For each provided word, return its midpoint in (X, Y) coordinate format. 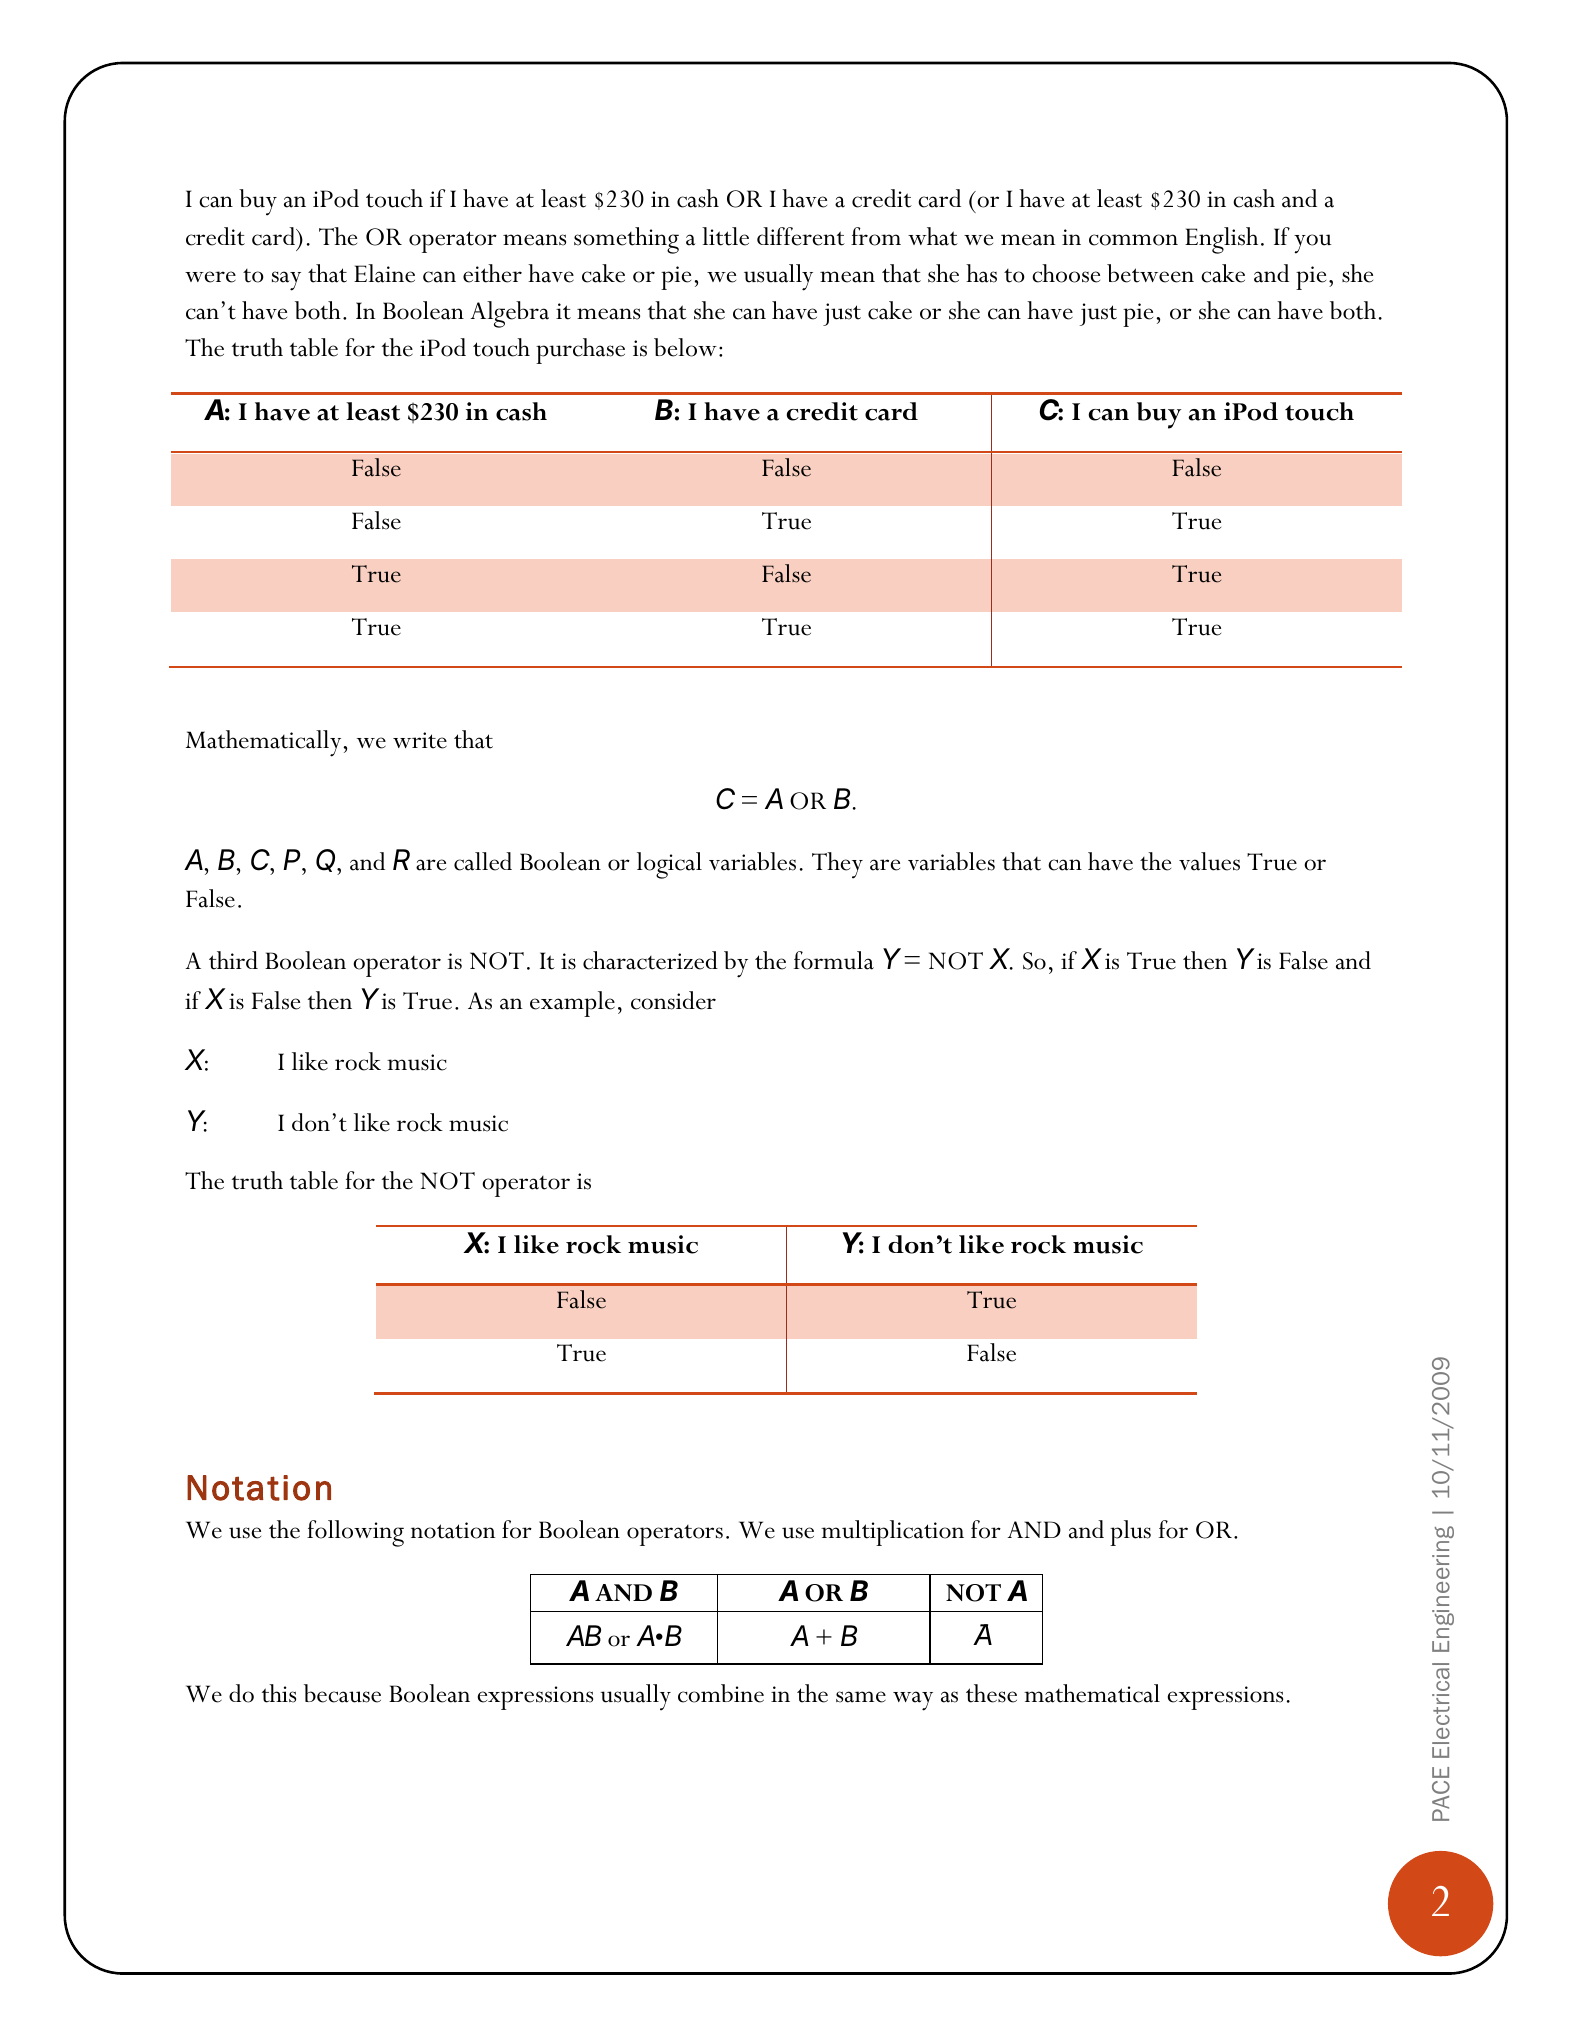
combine (721, 1693)
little (725, 236)
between (1150, 273)
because (342, 1693)
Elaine (384, 273)
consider (673, 1000)
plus (1130, 1533)
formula (834, 960)
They (837, 865)
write (420, 740)
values (1209, 861)
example (572, 1004)
